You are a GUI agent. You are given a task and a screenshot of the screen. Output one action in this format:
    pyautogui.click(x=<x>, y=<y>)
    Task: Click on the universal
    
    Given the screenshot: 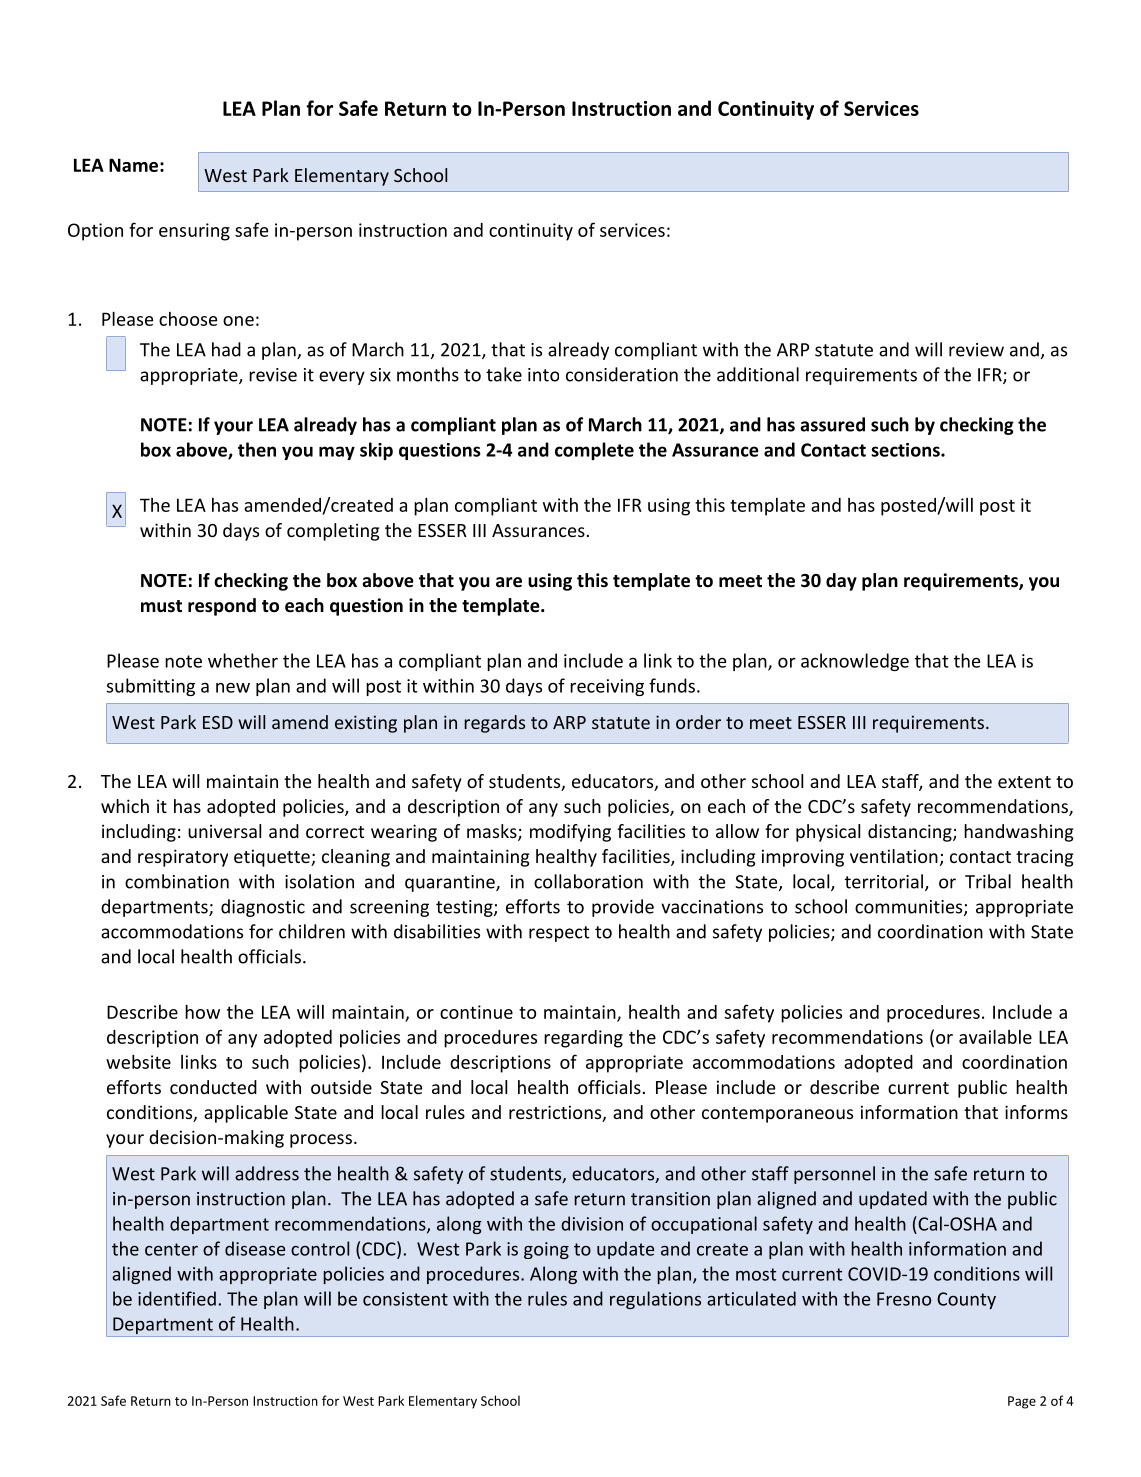 What is the action you would take?
    pyautogui.click(x=224, y=831)
